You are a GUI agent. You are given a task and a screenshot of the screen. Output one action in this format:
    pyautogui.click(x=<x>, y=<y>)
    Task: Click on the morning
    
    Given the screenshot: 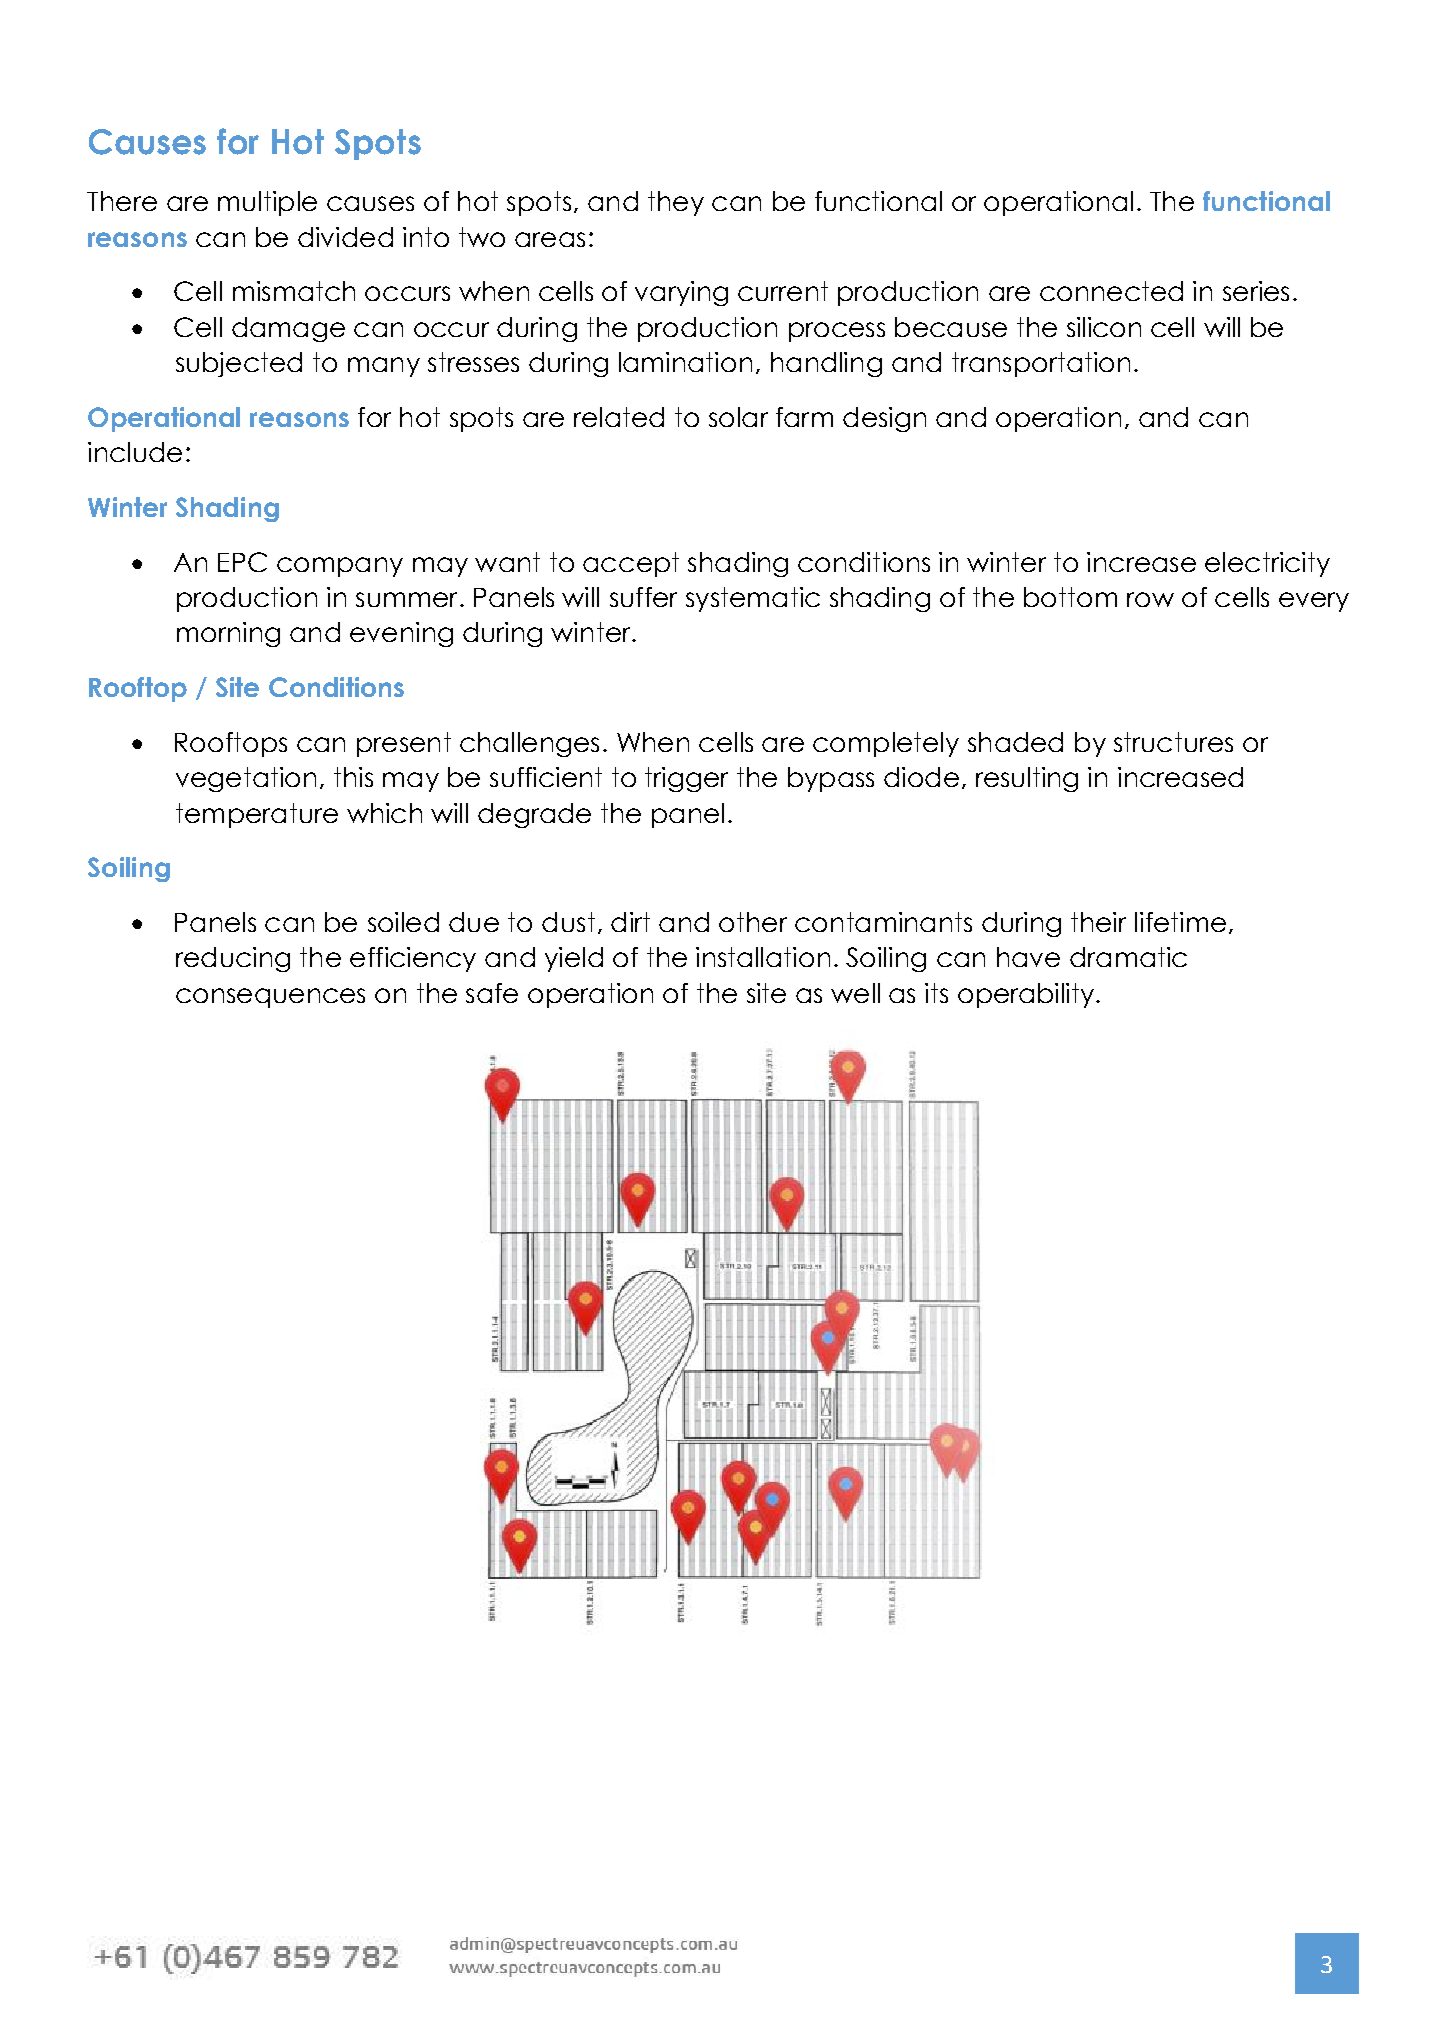 What is the action you would take?
    pyautogui.click(x=228, y=634)
